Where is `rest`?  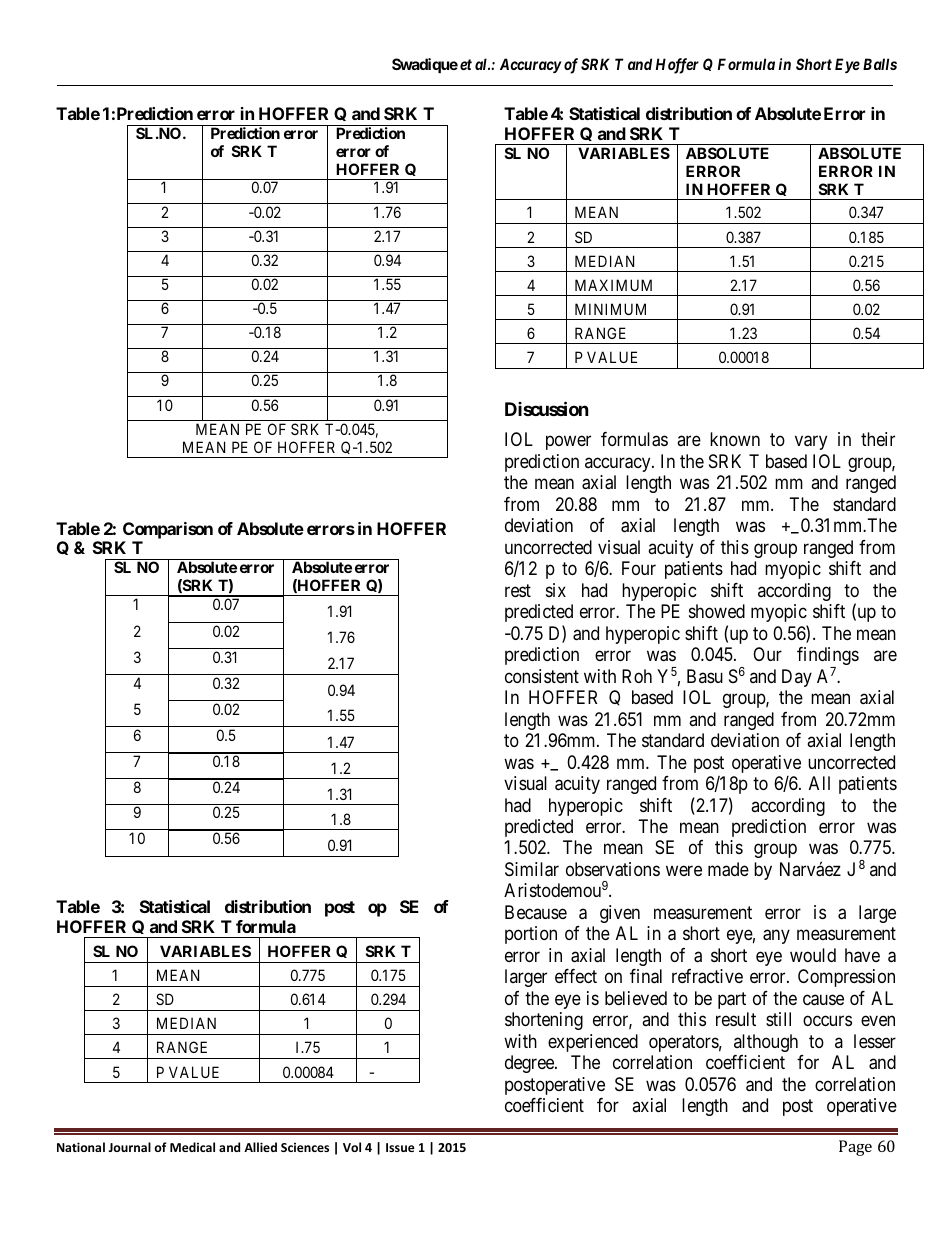 rest is located at coordinates (518, 590).
